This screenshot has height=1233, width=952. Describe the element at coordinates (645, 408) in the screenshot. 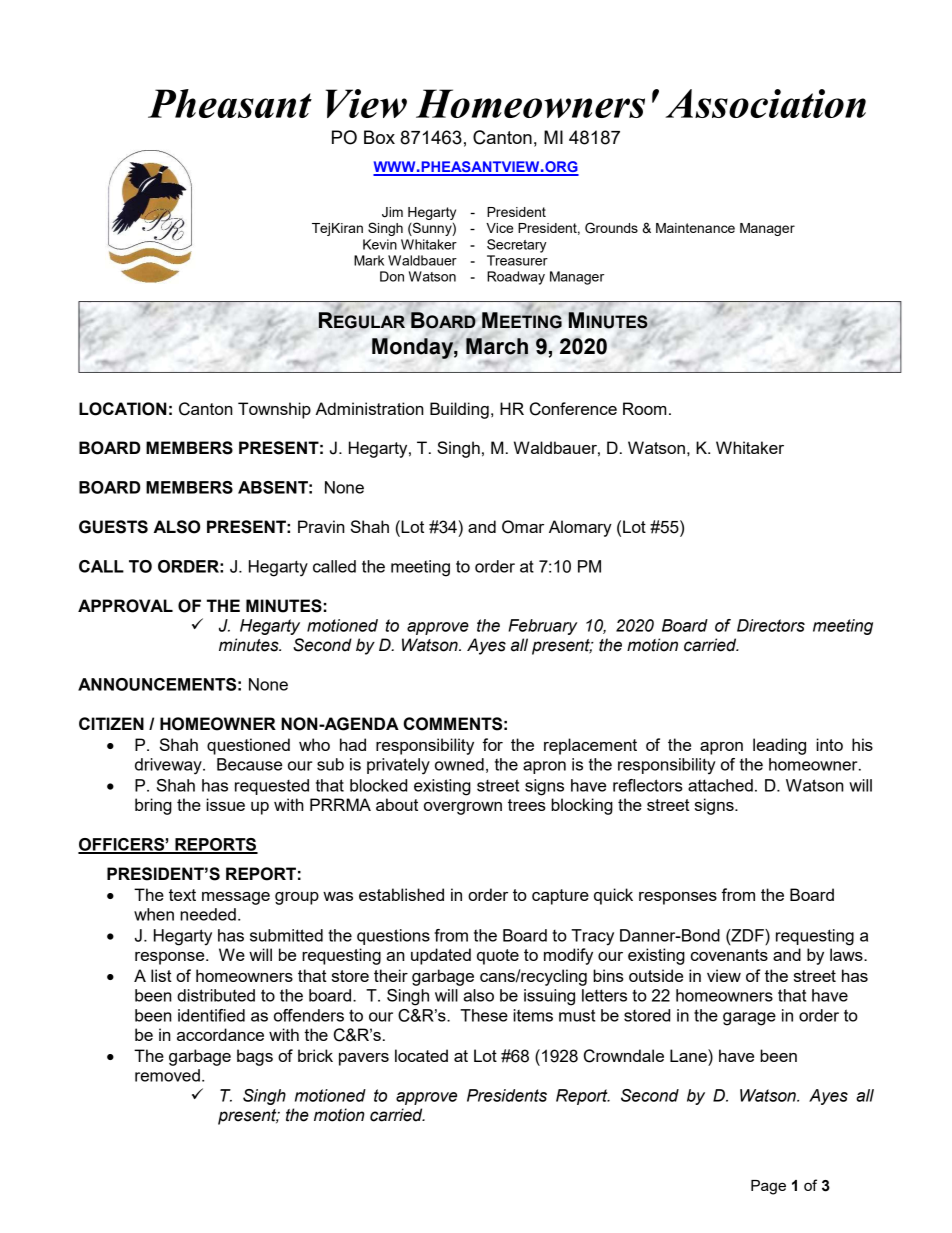

I see `Room` at that location.
